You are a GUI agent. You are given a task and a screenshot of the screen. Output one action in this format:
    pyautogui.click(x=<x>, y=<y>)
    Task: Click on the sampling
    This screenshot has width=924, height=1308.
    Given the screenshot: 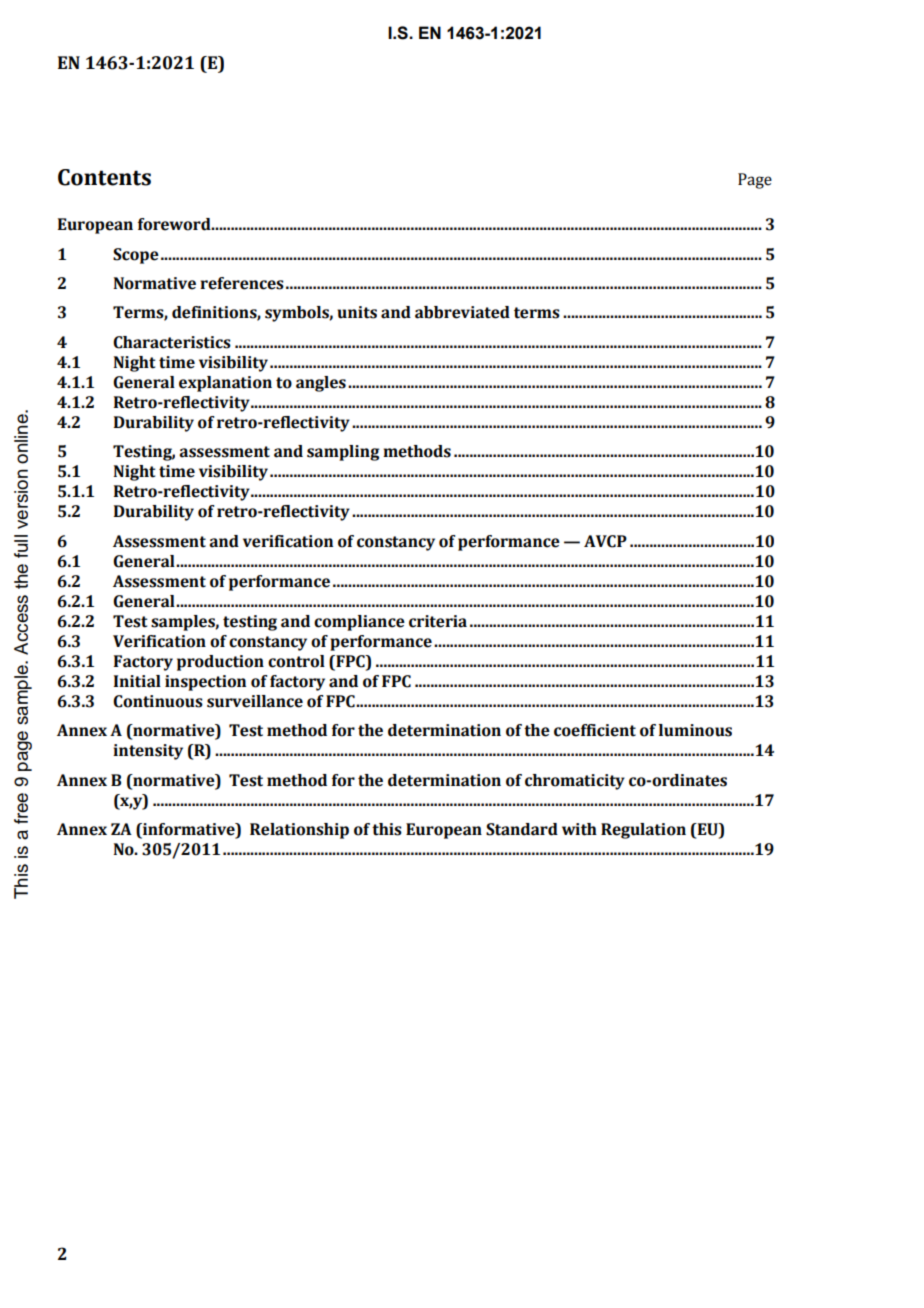 What is the action you would take?
    pyautogui.click(x=343, y=453)
